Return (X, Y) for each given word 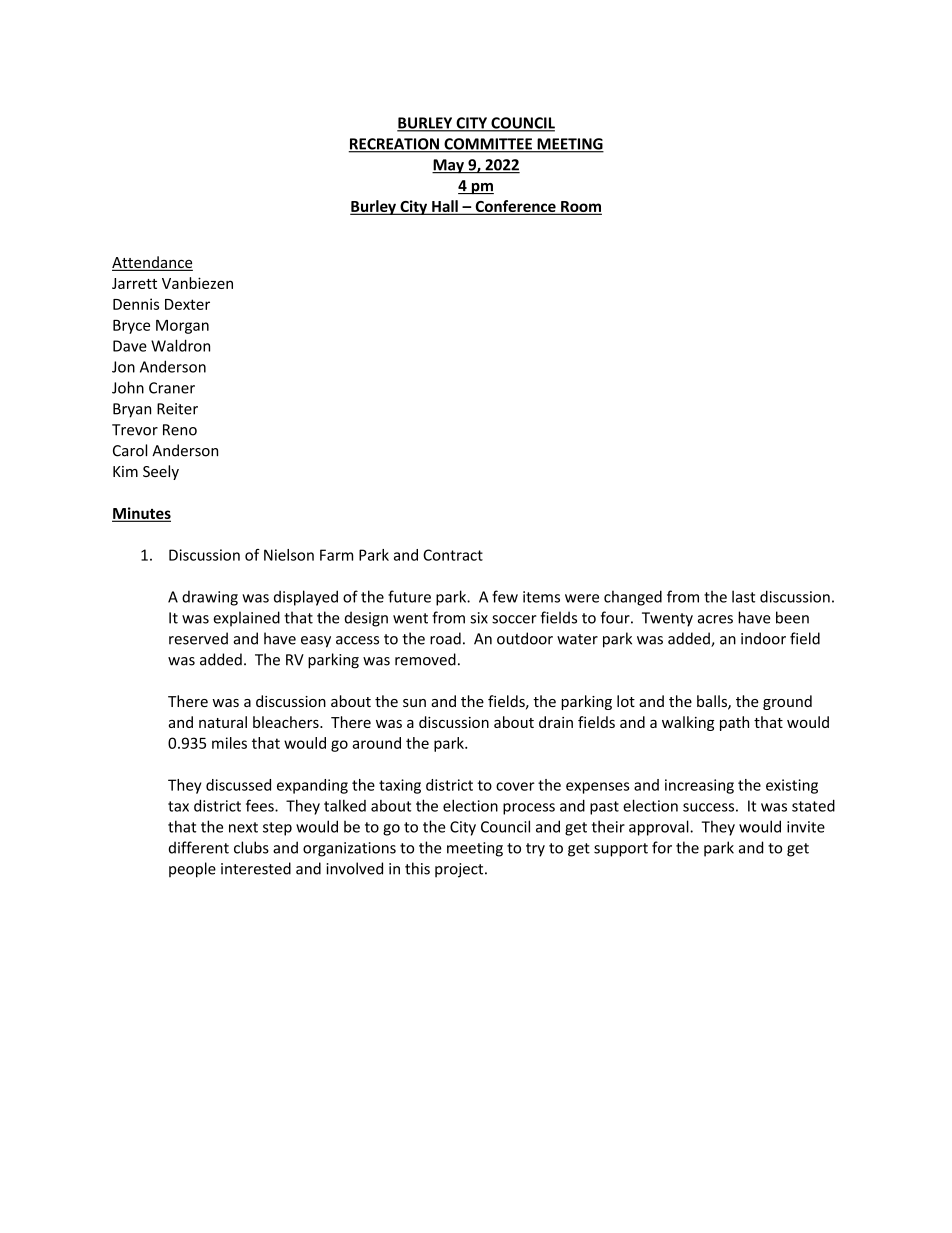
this (417, 868)
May (449, 166)
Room (580, 208)
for (662, 847)
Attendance (152, 263)
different (199, 847)
